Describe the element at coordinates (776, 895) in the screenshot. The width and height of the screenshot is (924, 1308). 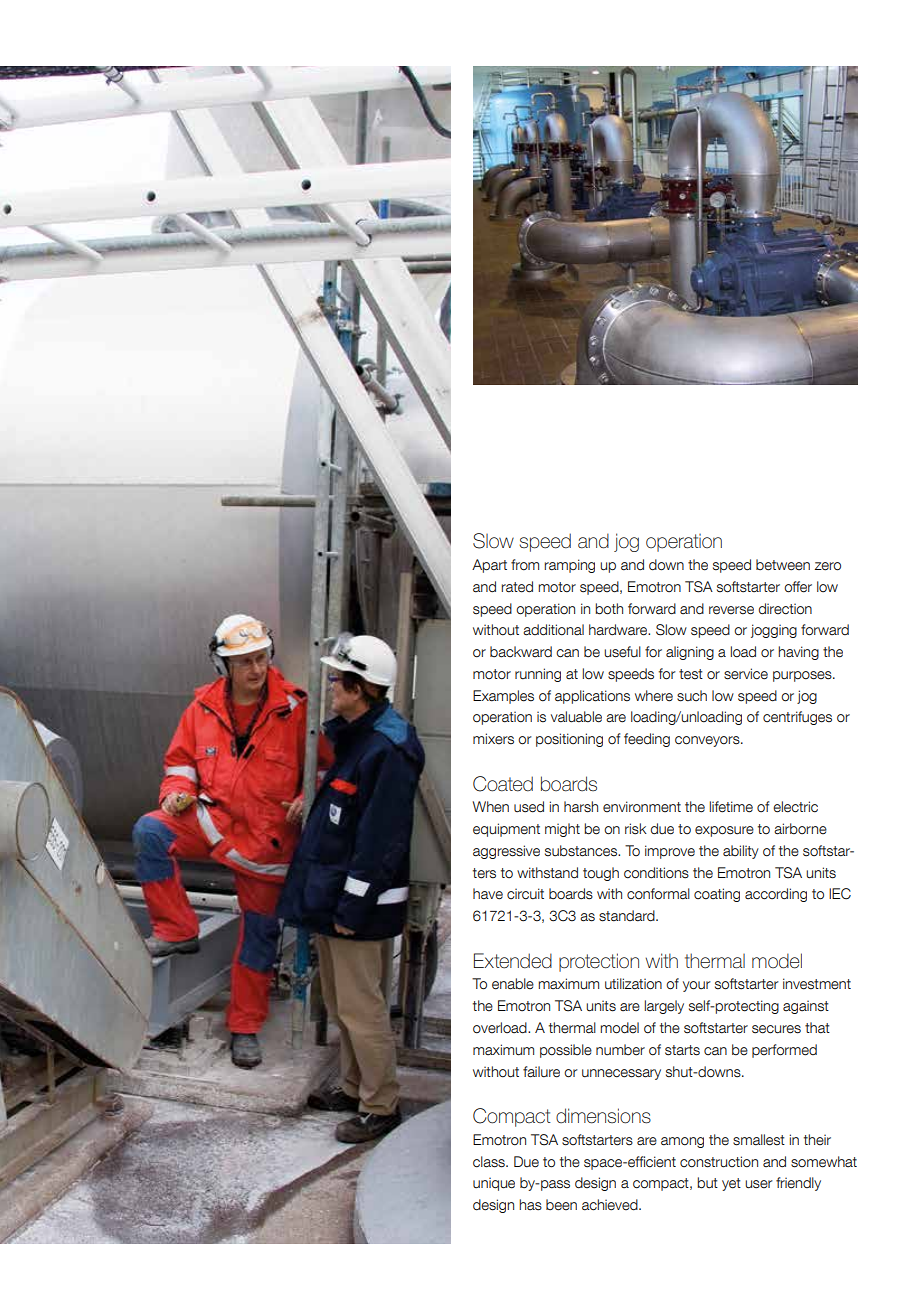
I see `according` at that location.
